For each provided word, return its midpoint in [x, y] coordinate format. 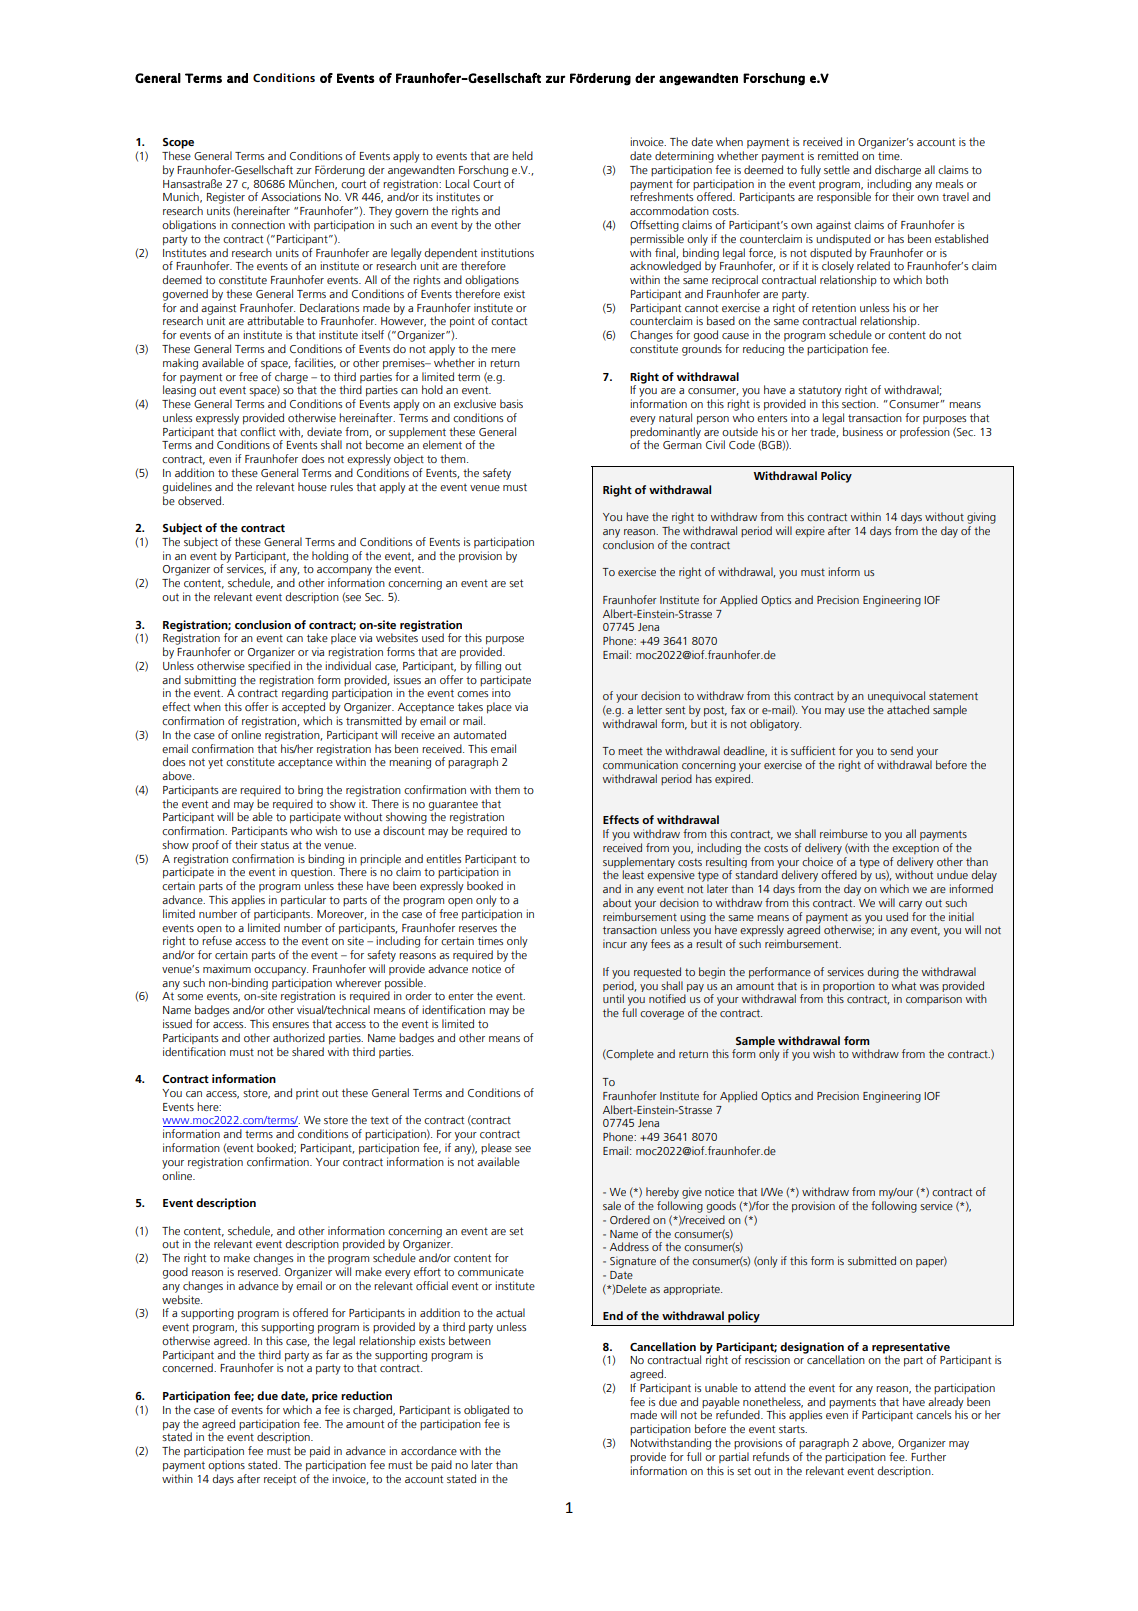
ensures [290, 1025]
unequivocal [896, 696]
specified [269, 667]
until [613, 998]
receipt [280, 1479]
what [903, 984]
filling [488, 667]
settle [837, 169]
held [522, 155]
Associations [291, 196]
